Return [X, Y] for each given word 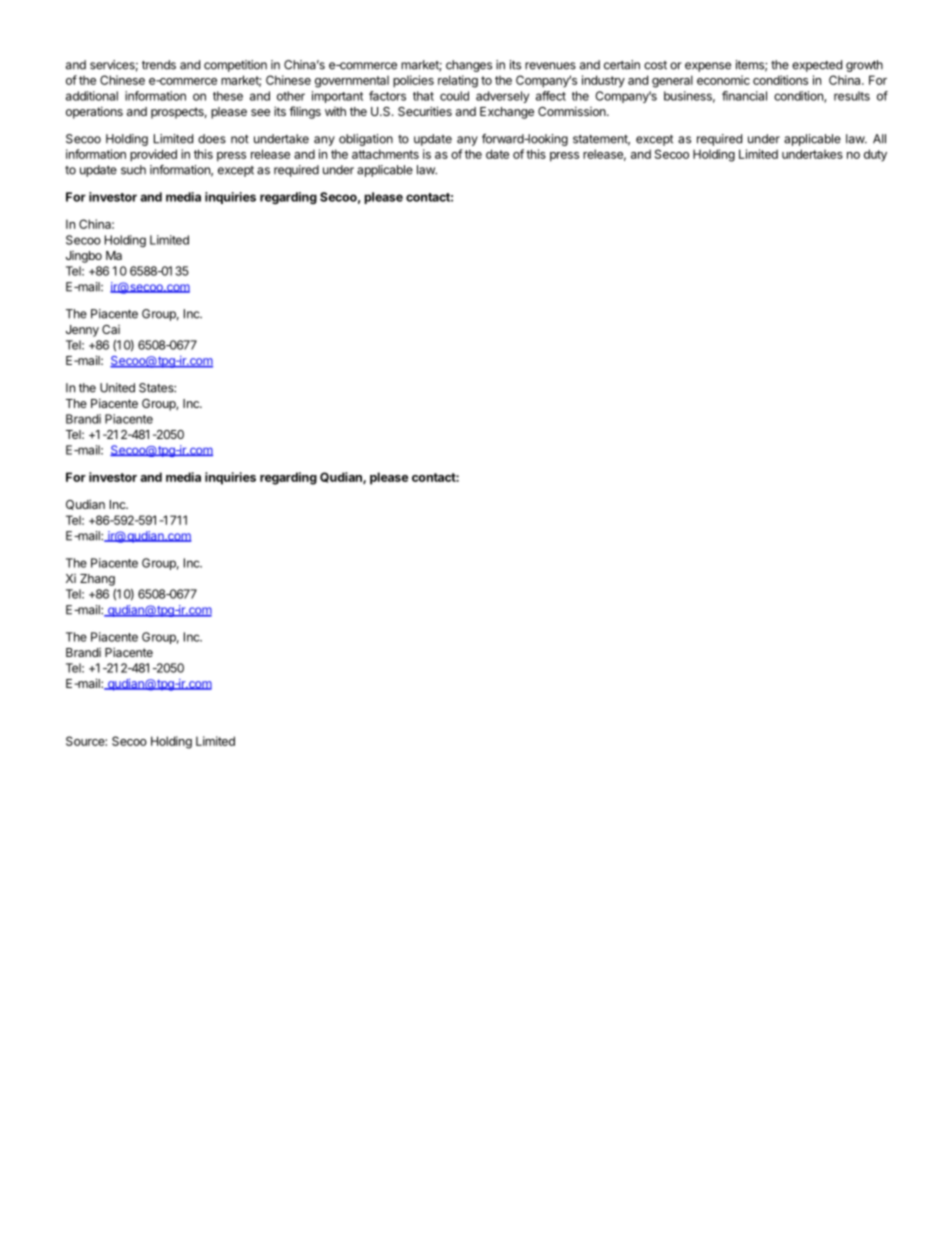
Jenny [82, 331]
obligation [366, 140]
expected [817, 66]
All [879, 139]
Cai [111, 329]
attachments [385, 154]
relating [458, 81]
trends [159, 65]
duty [875, 155]
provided [153, 155]
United [117, 388]
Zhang [97, 580]
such [133, 170]
